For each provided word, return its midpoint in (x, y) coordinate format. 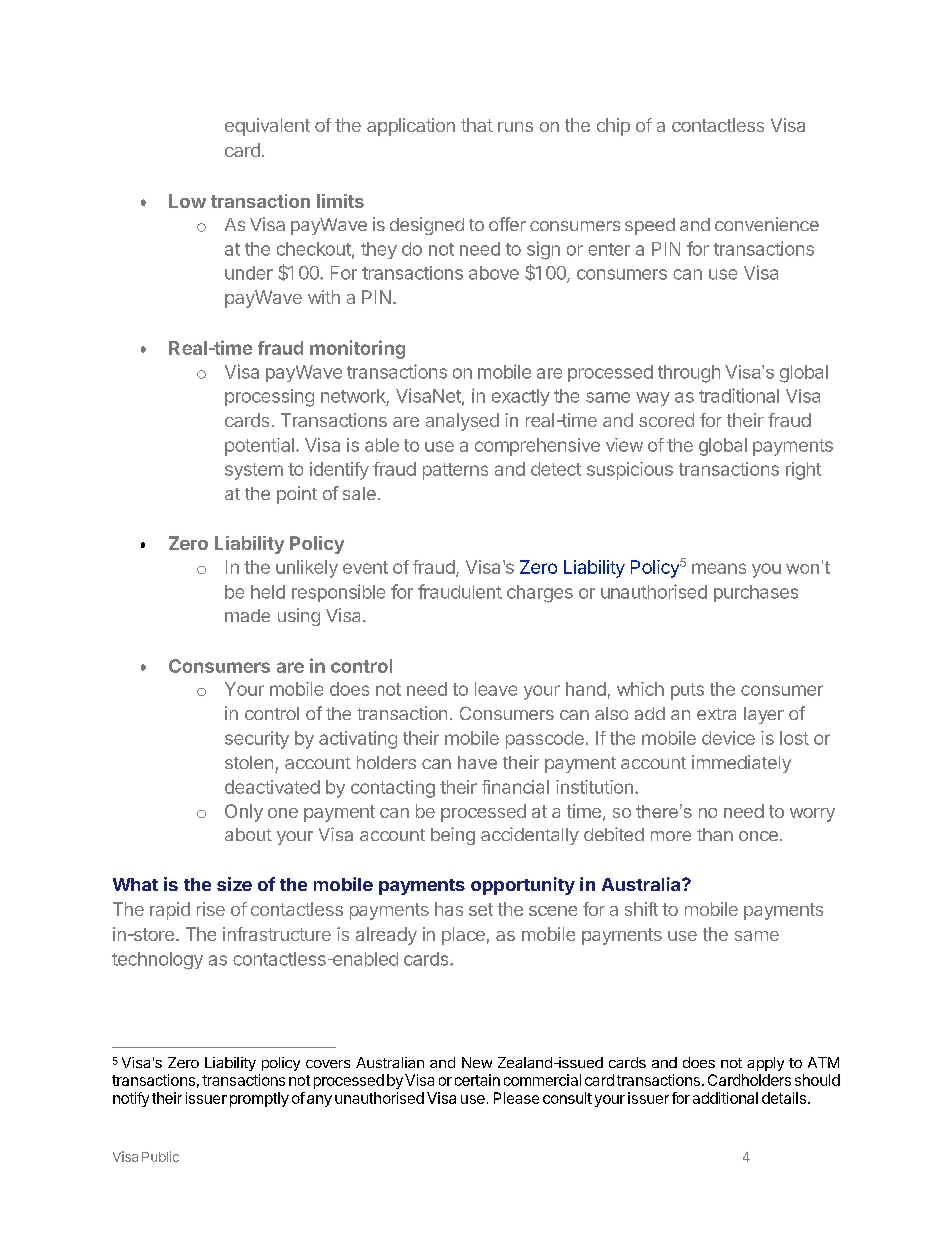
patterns (455, 471)
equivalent (267, 127)
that (477, 125)
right (803, 471)
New (477, 1062)
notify (131, 1099)
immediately (741, 764)
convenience (767, 224)
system (254, 471)
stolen (249, 762)
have (477, 762)
